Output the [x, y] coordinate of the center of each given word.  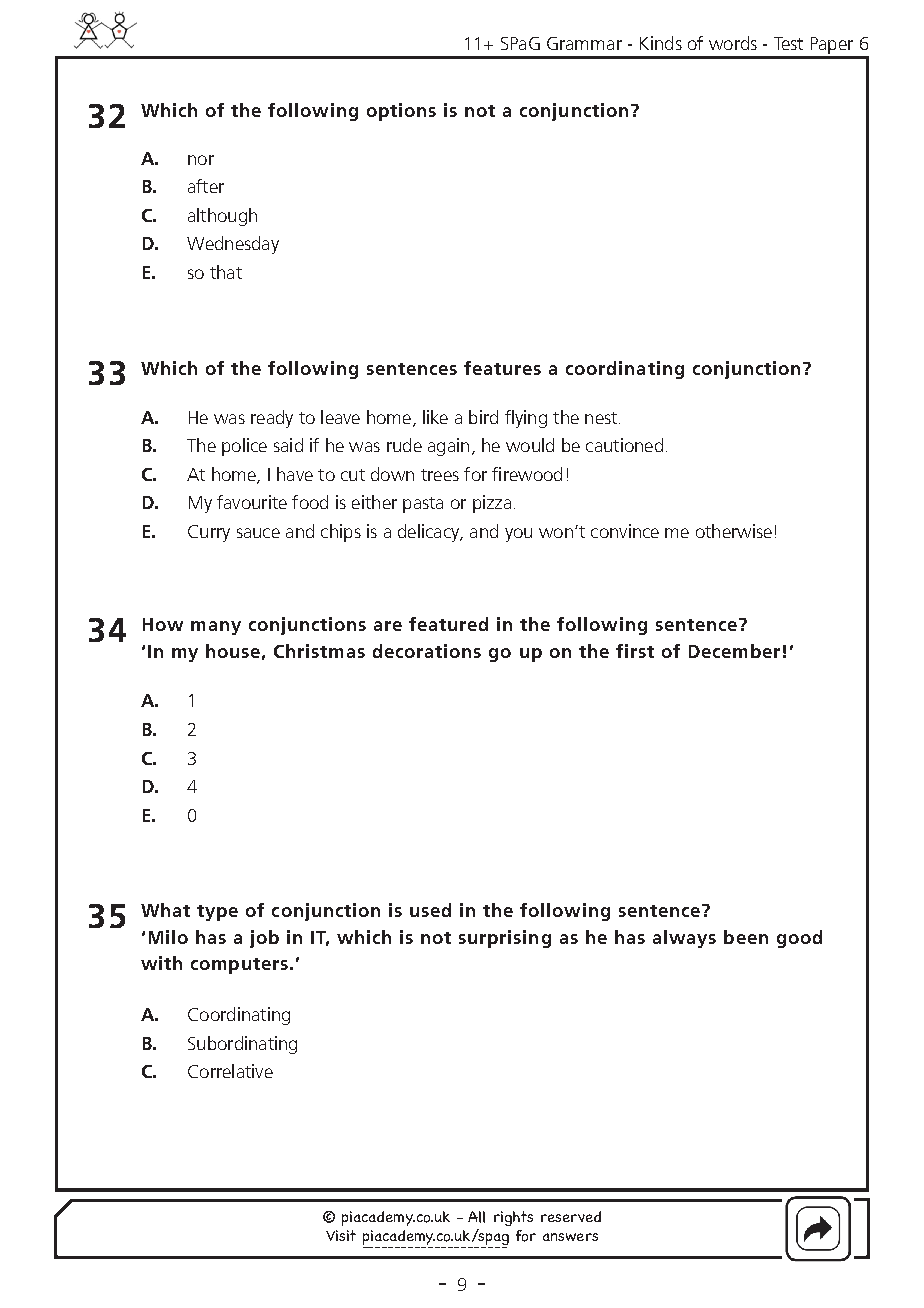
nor [201, 160]
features [502, 368]
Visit [341, 1235]
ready [272, 419]
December [734, 651]
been [746, 937]
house [233, 651]
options [401, 112]
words [733, 43]
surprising [505, 939]
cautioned [624, 445]
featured [448, 624]
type [217, 913]
